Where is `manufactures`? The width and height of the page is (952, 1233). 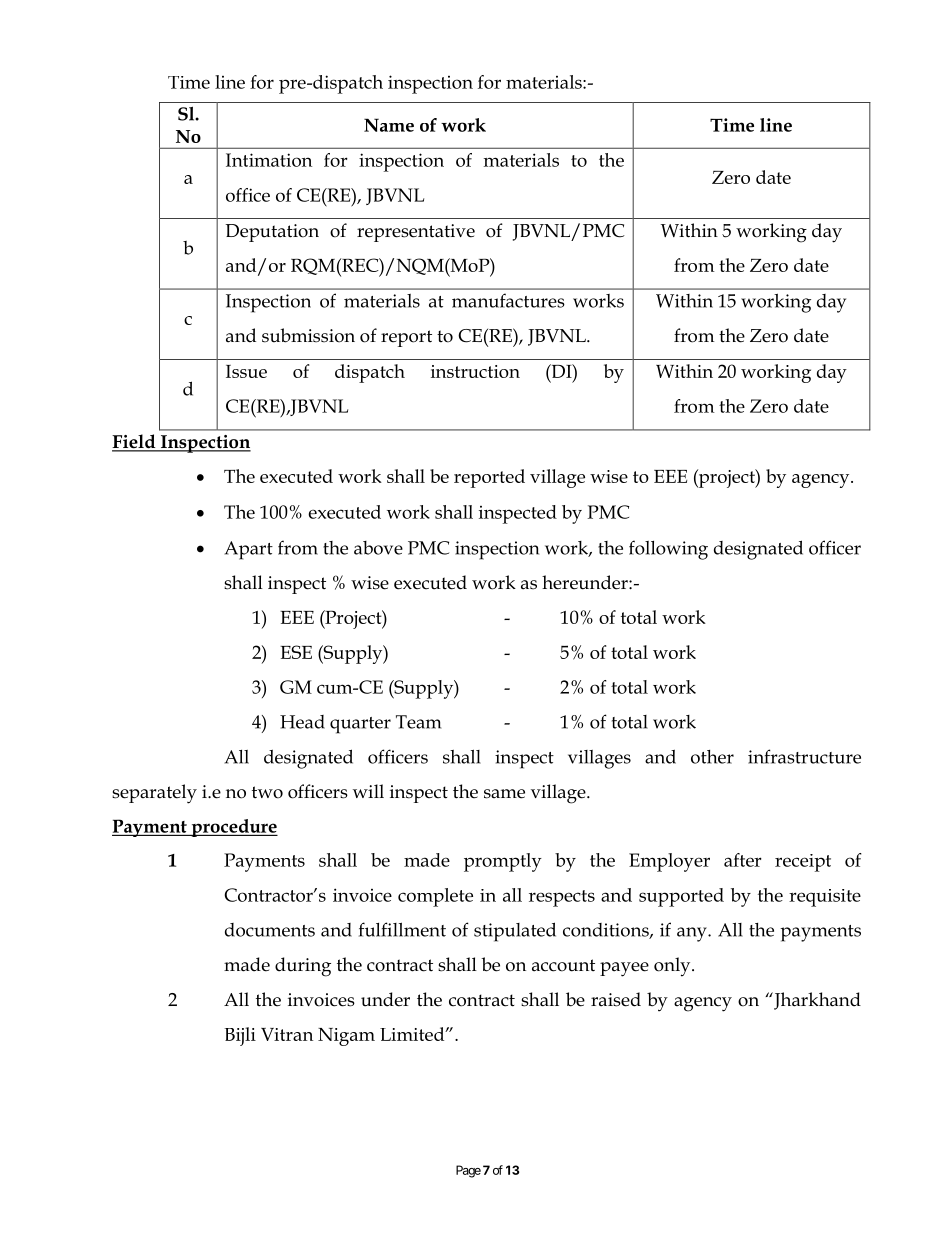
manufactures is located at coordinates (508, 300).
